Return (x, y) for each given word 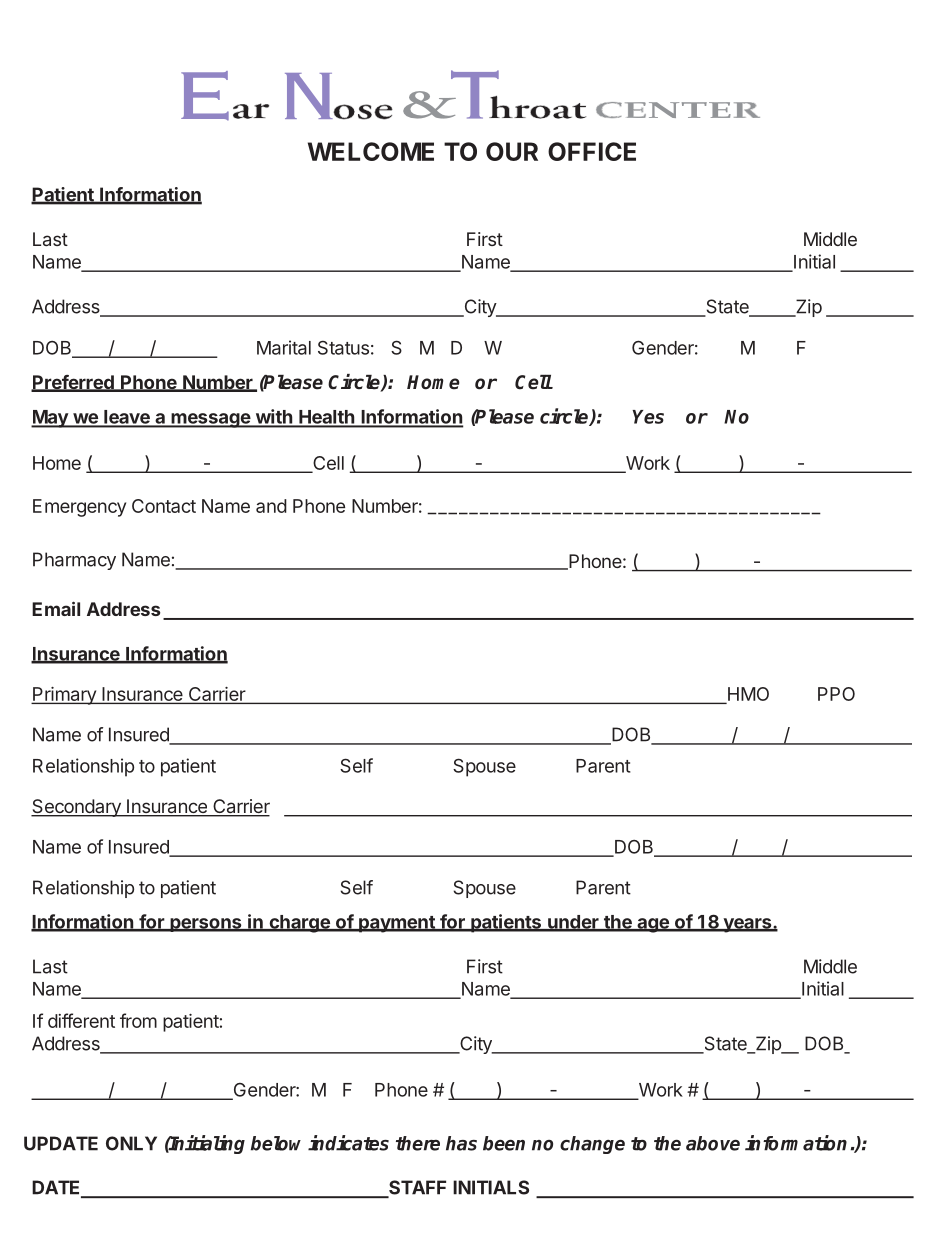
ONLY (131, 1143)
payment (397, 924)
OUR (512, 151)
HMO (747, 695)
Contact (164, 506)
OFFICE (592, 151)
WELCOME (371, 151)
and (271, 506)
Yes (648, 417)
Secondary (77, 808)
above (713, 1143)
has (461, 1143)
